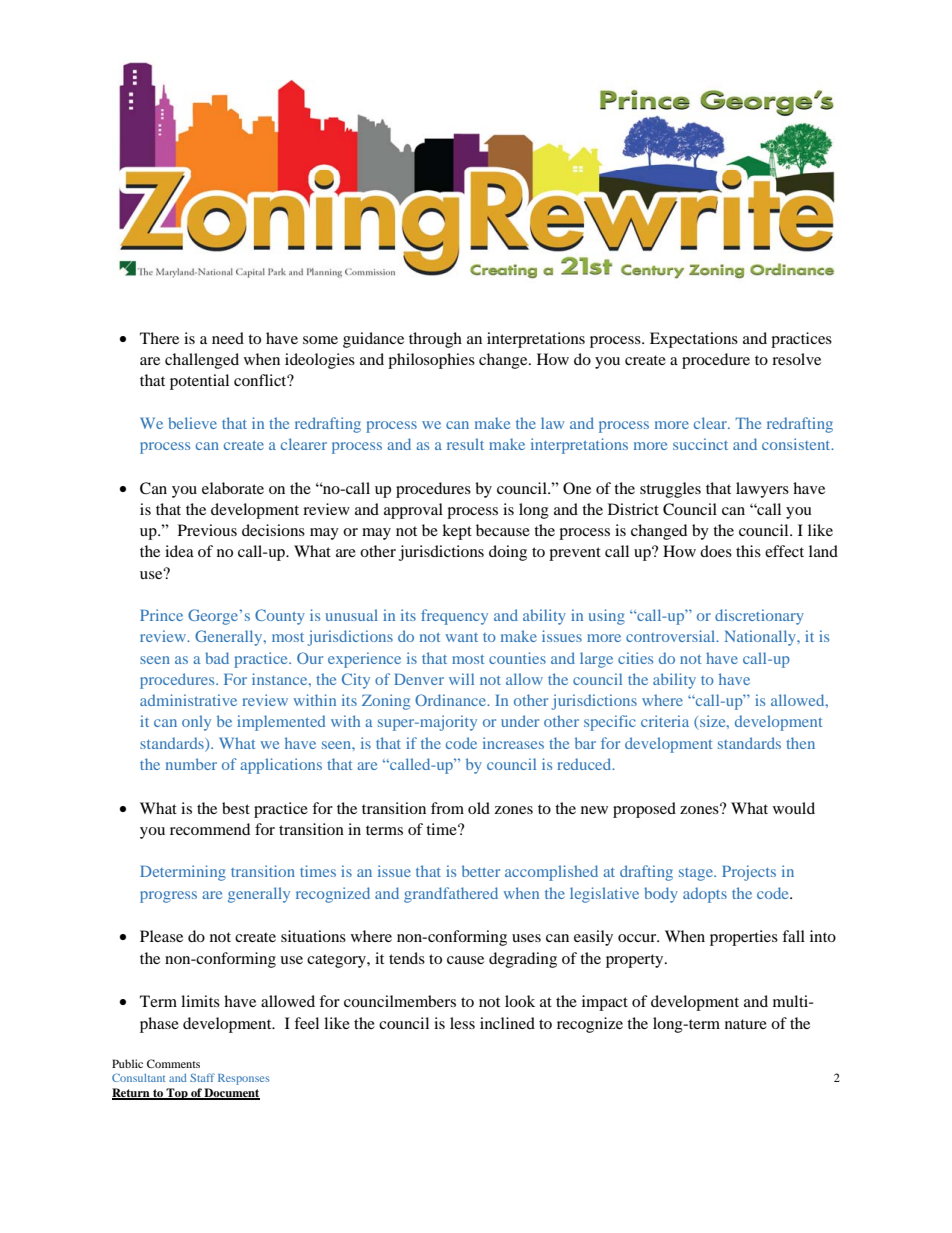 The width and height of the document is (952, 1233). I want to click on Projects, so click(749, 873).
